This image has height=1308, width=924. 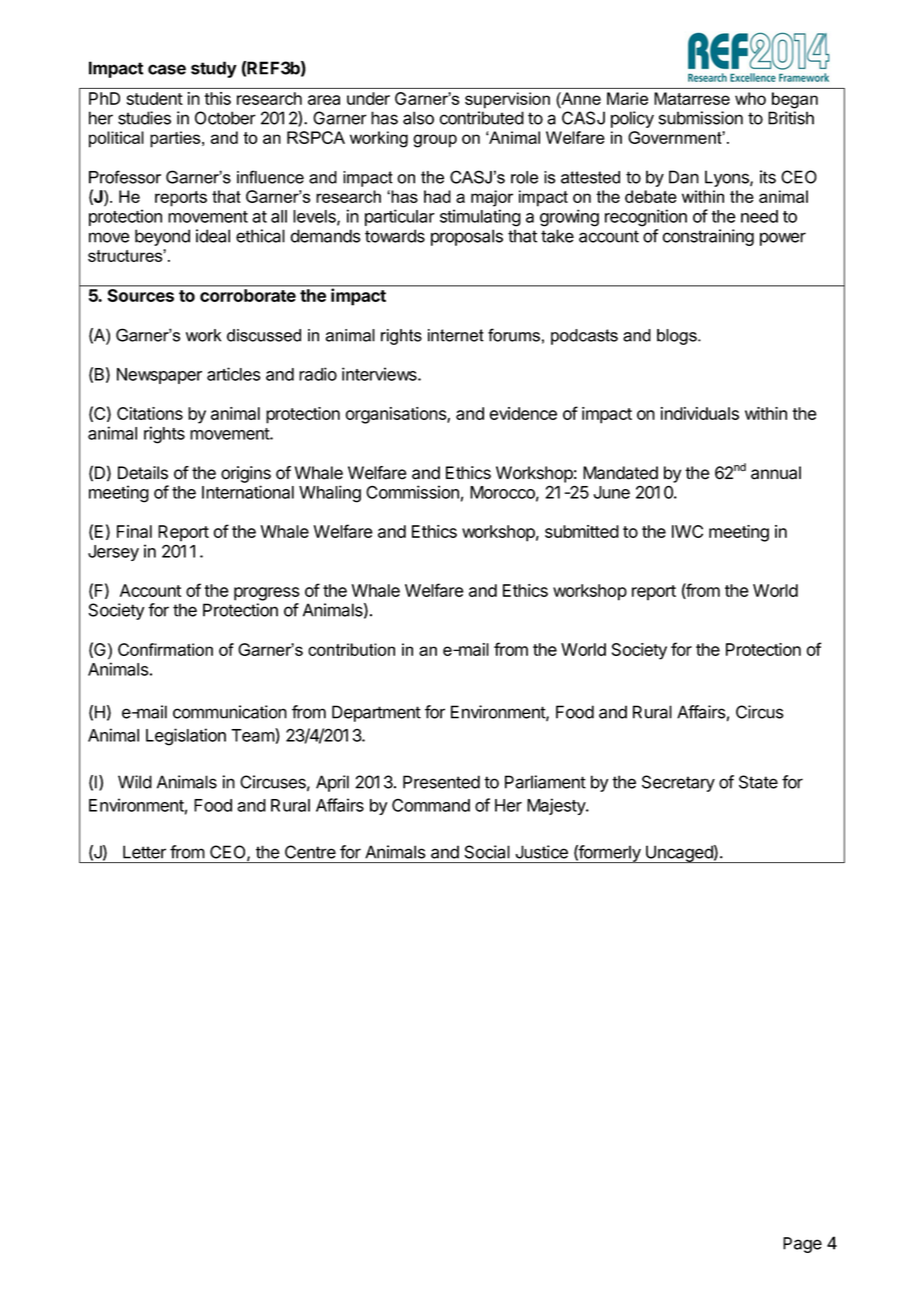 I want to click on Letter, so click(x=144, y=852).
